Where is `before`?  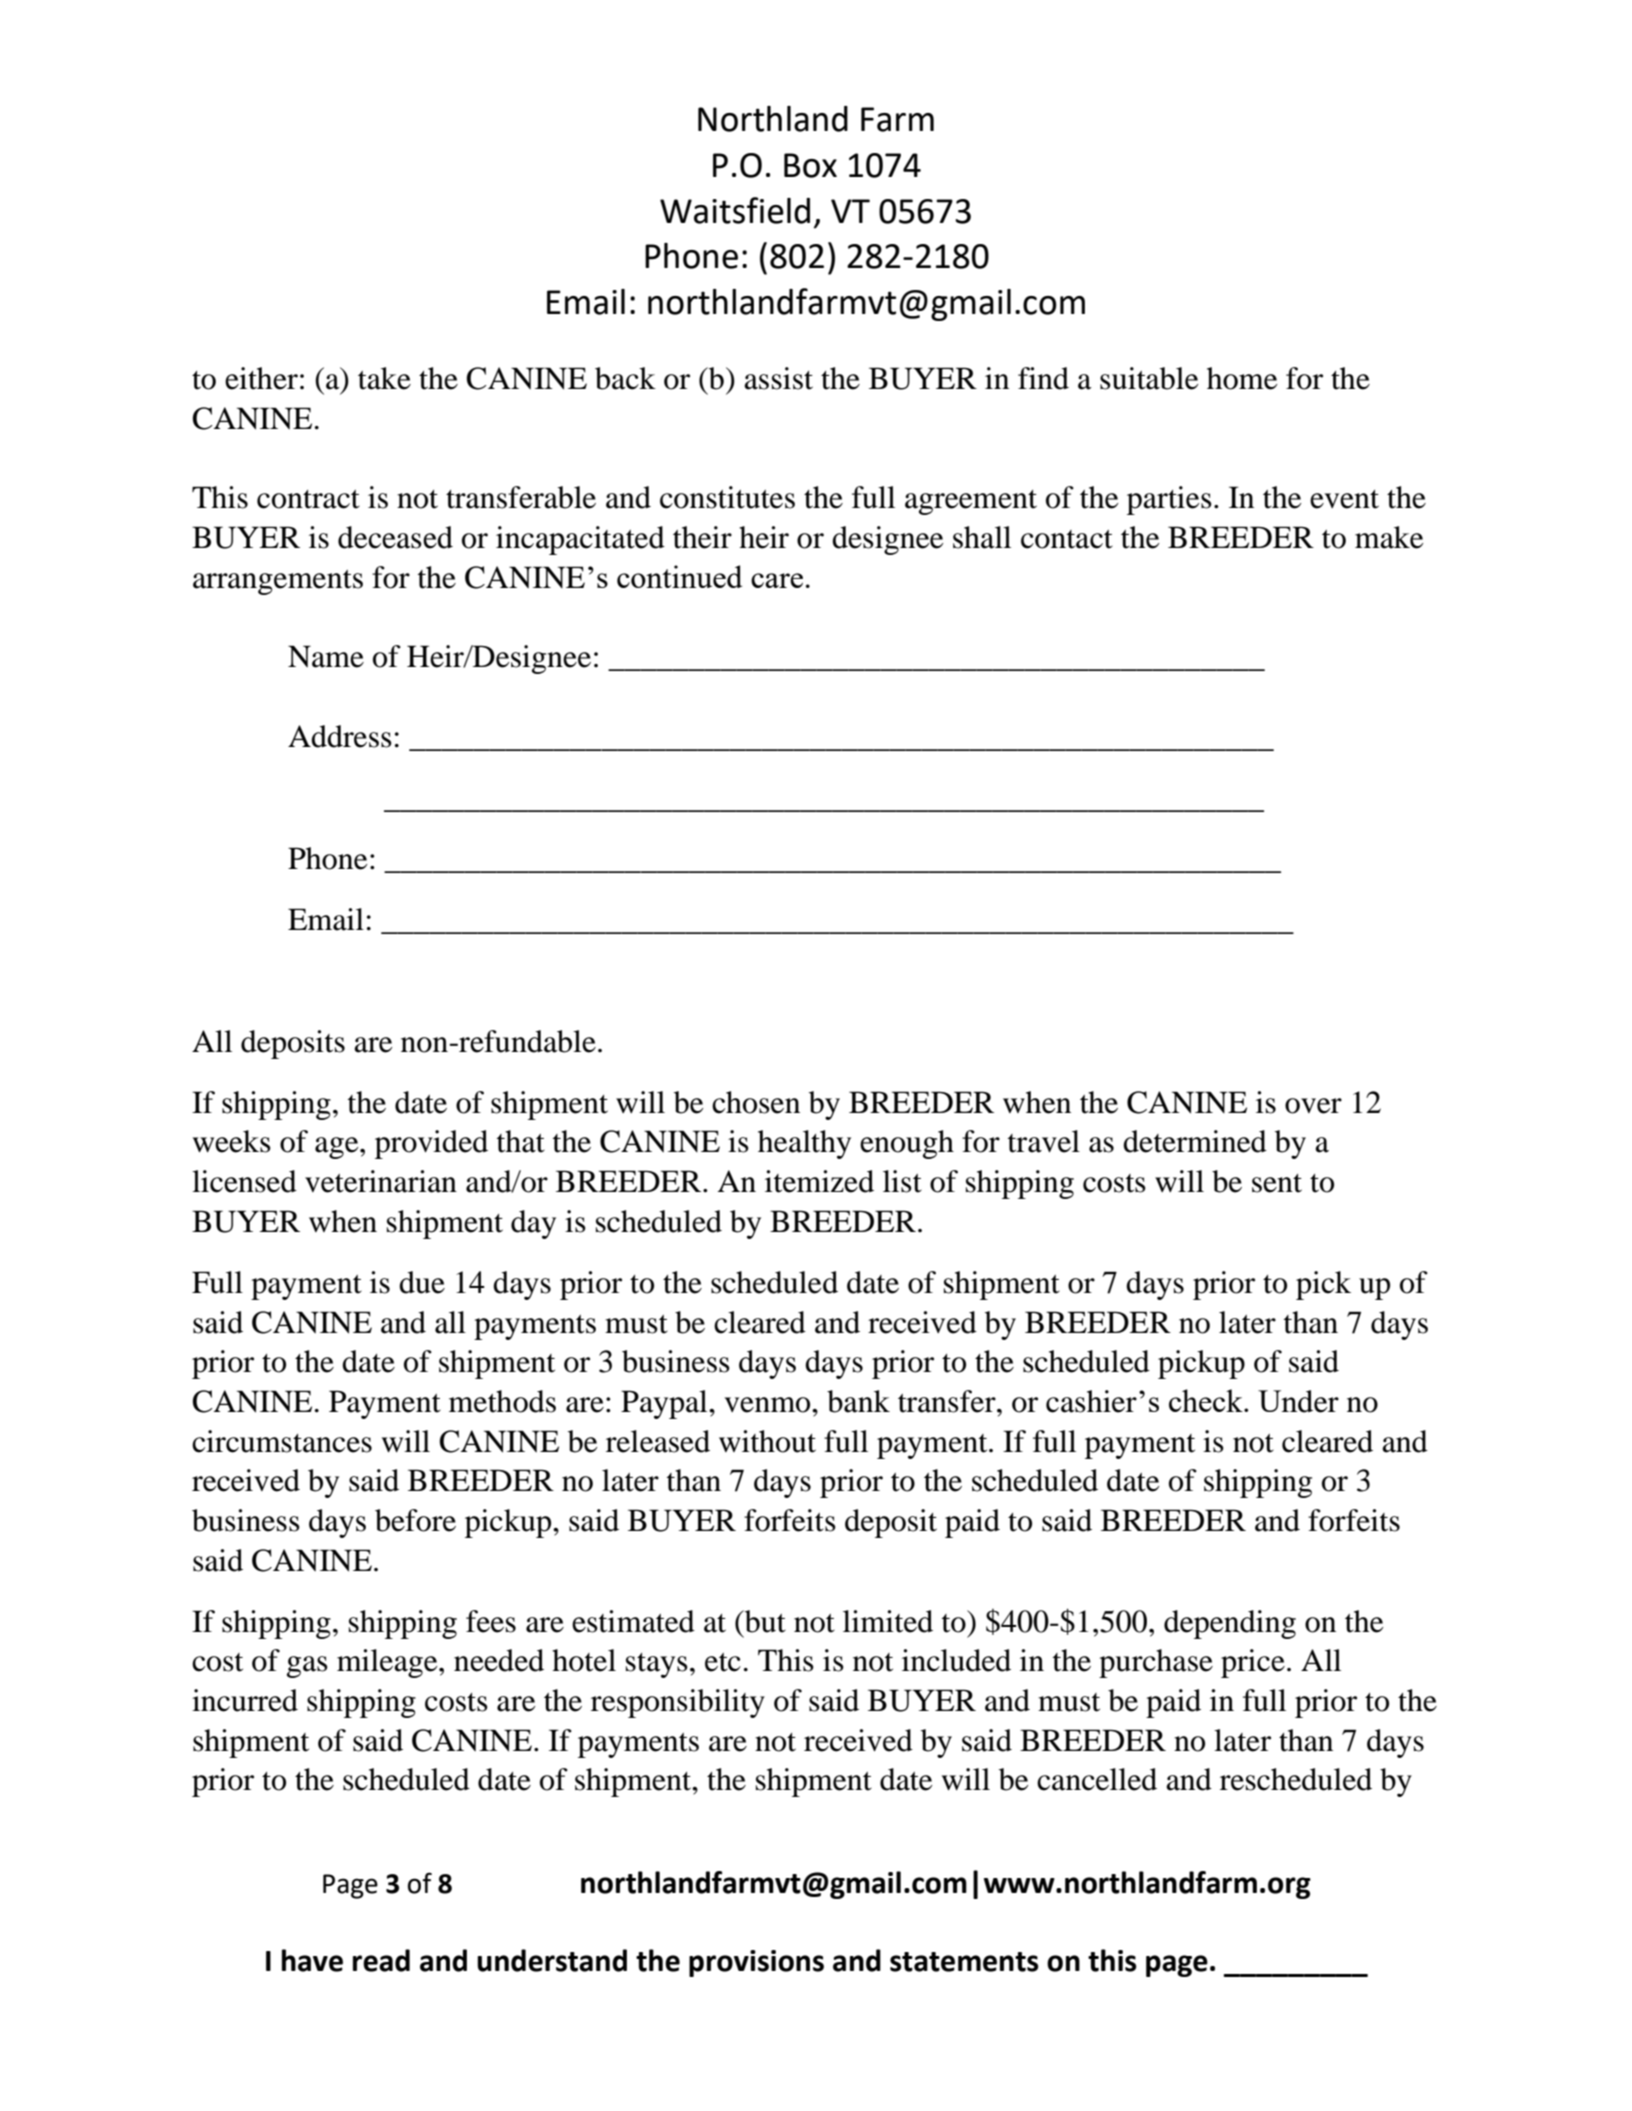
before is located at coordinates (415, 1520).
